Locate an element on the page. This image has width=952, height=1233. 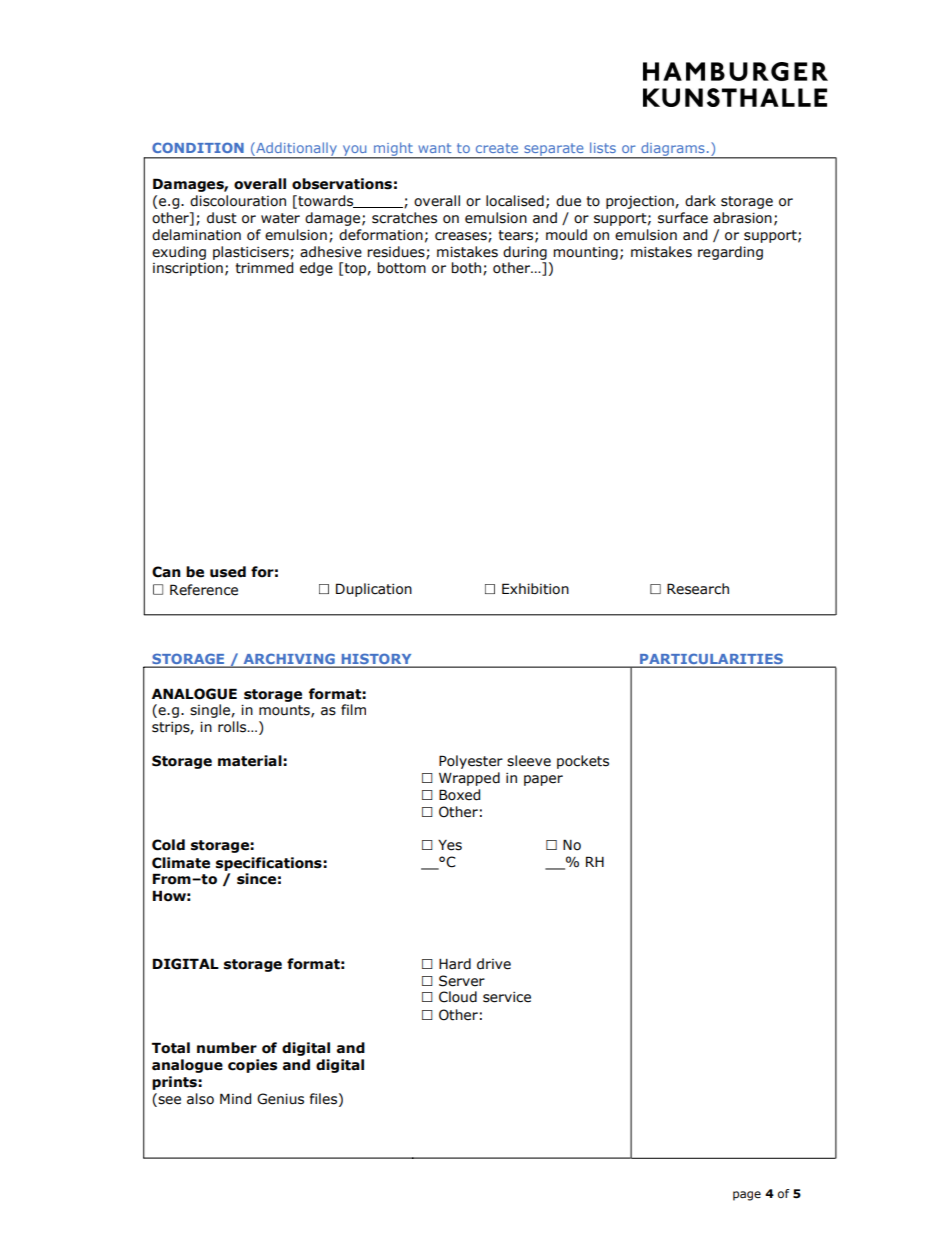
Cloud is located at coordinates (458, 997).
